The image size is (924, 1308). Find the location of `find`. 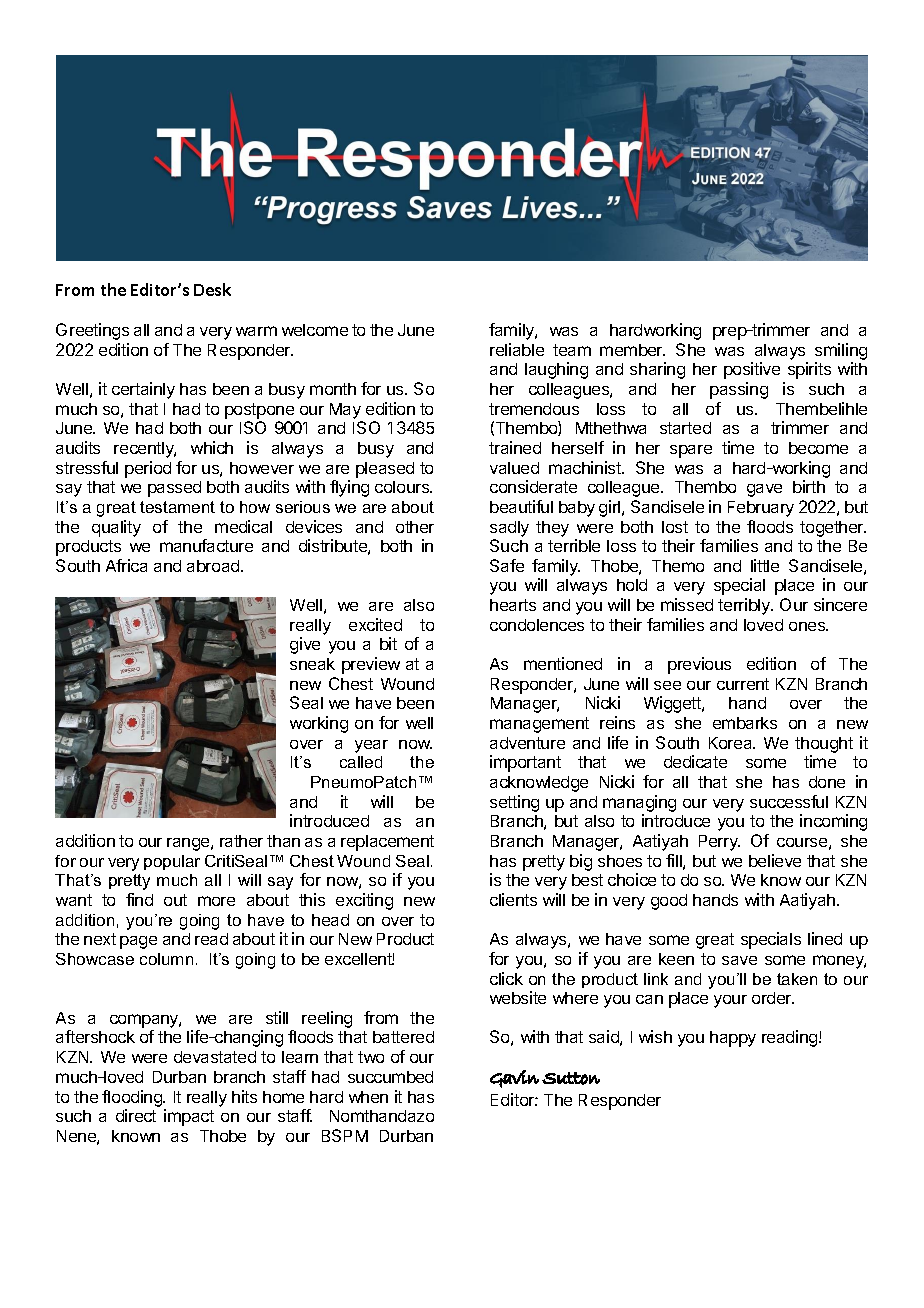

find is located at coordinates (139, 899).
